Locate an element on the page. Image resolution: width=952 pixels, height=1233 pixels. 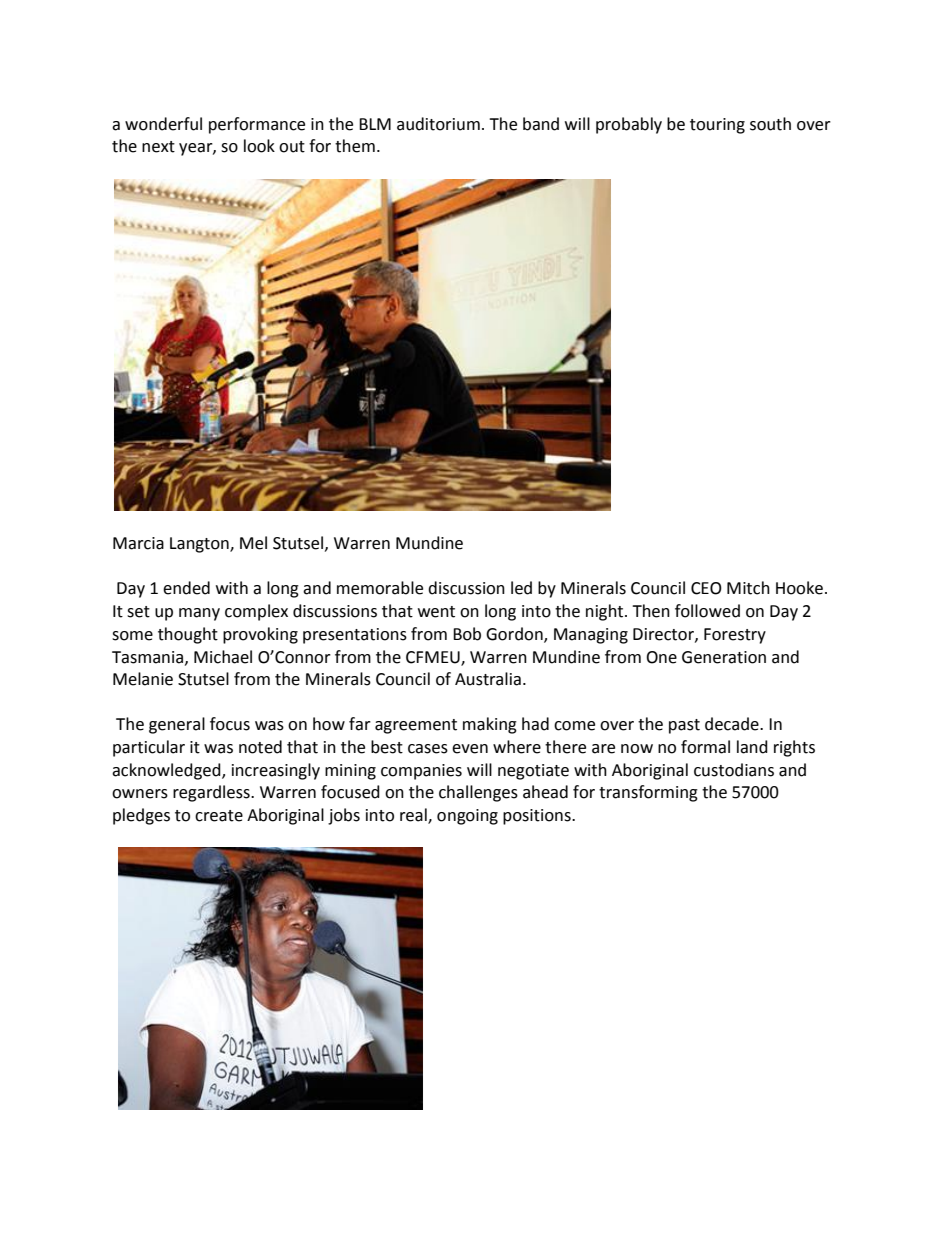
auditorium is located at coordinates (438, 124).
